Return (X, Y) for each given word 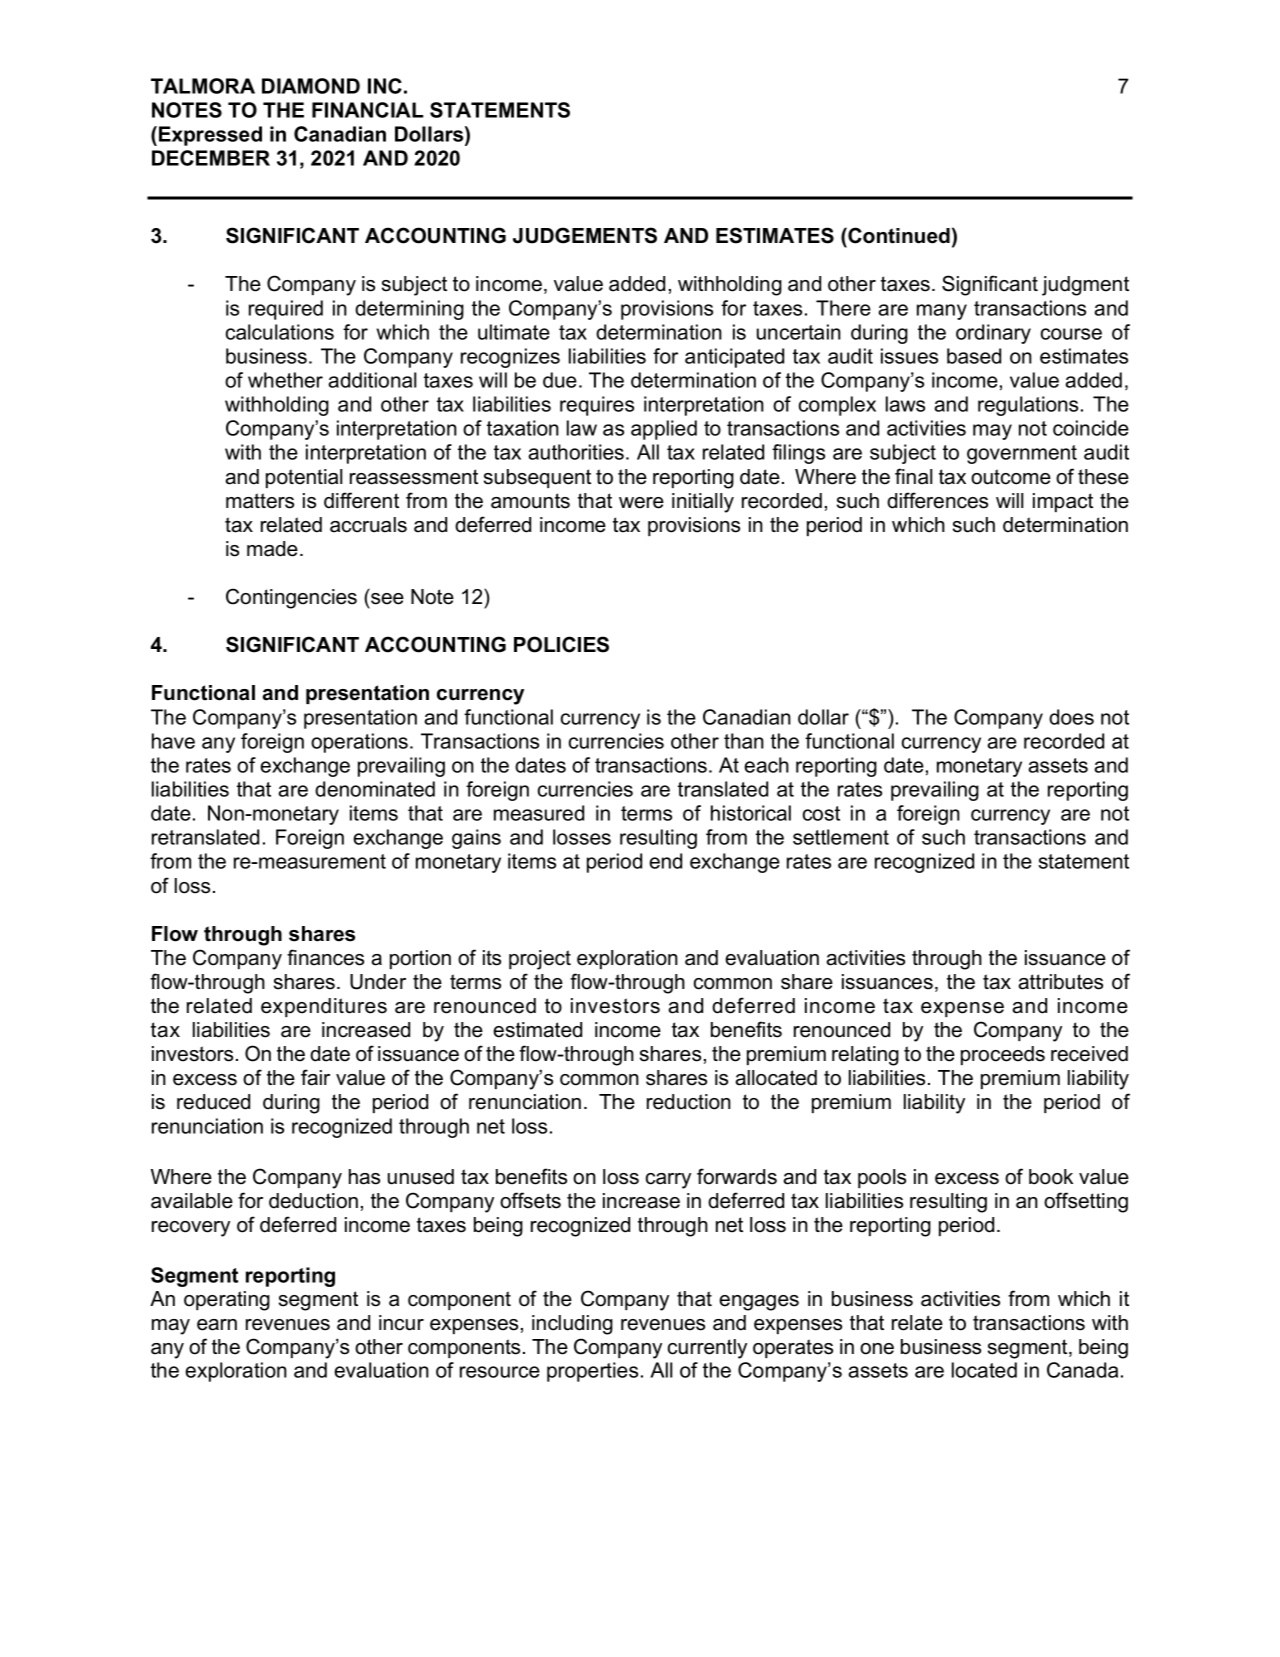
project (540, 960)
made (272, 549)
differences (937, 500)
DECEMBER (211, 158)
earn (217, 1325)
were (641, 503)
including (572, 1325)
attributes (1060, 982)
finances (325, 957)
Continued (898, 235)
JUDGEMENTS (585, 235)
